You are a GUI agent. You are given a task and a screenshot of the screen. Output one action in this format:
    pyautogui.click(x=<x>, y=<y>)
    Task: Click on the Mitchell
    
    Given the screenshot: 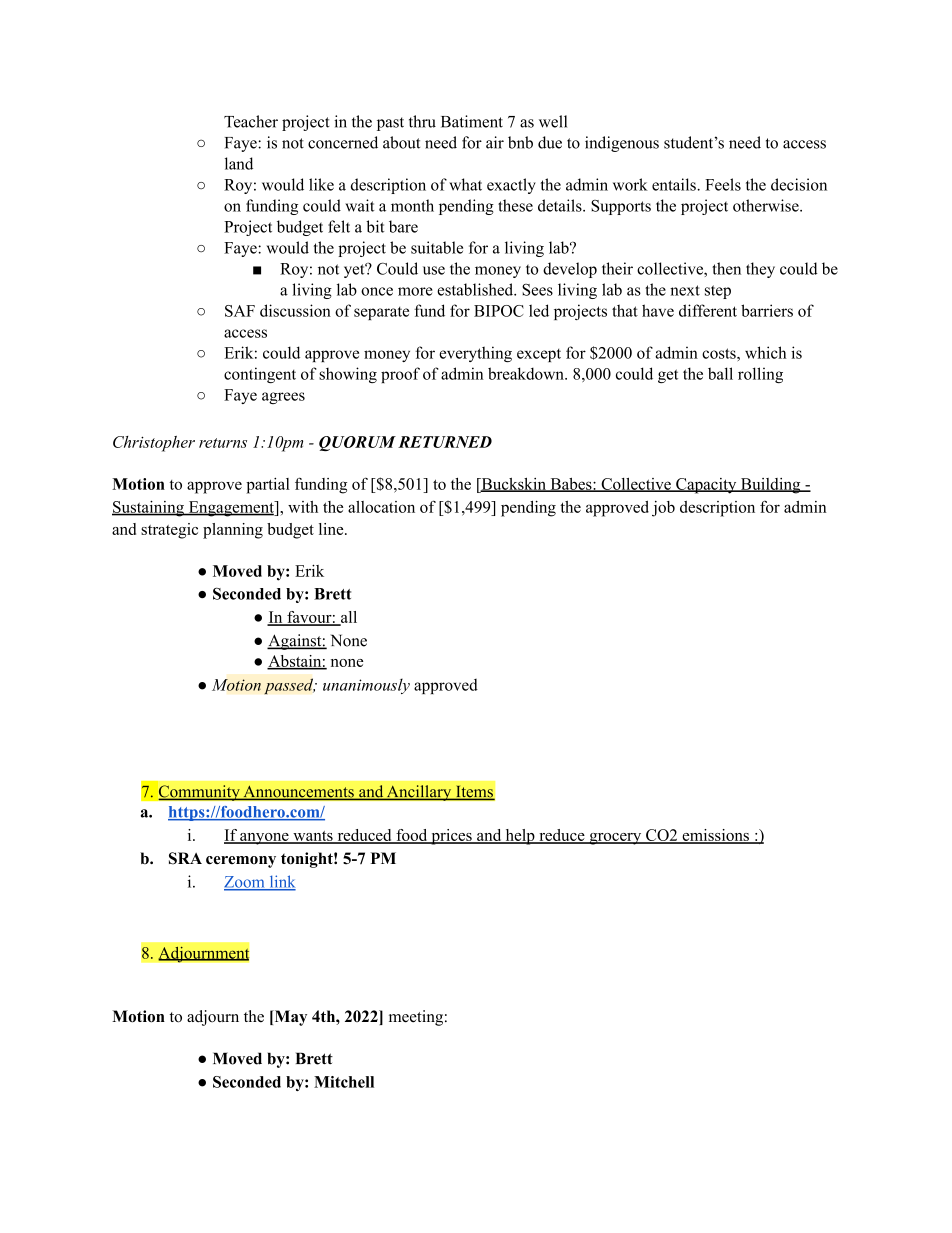 What is the action you would take?
    pyautogui.click(x=344, y=1082)
